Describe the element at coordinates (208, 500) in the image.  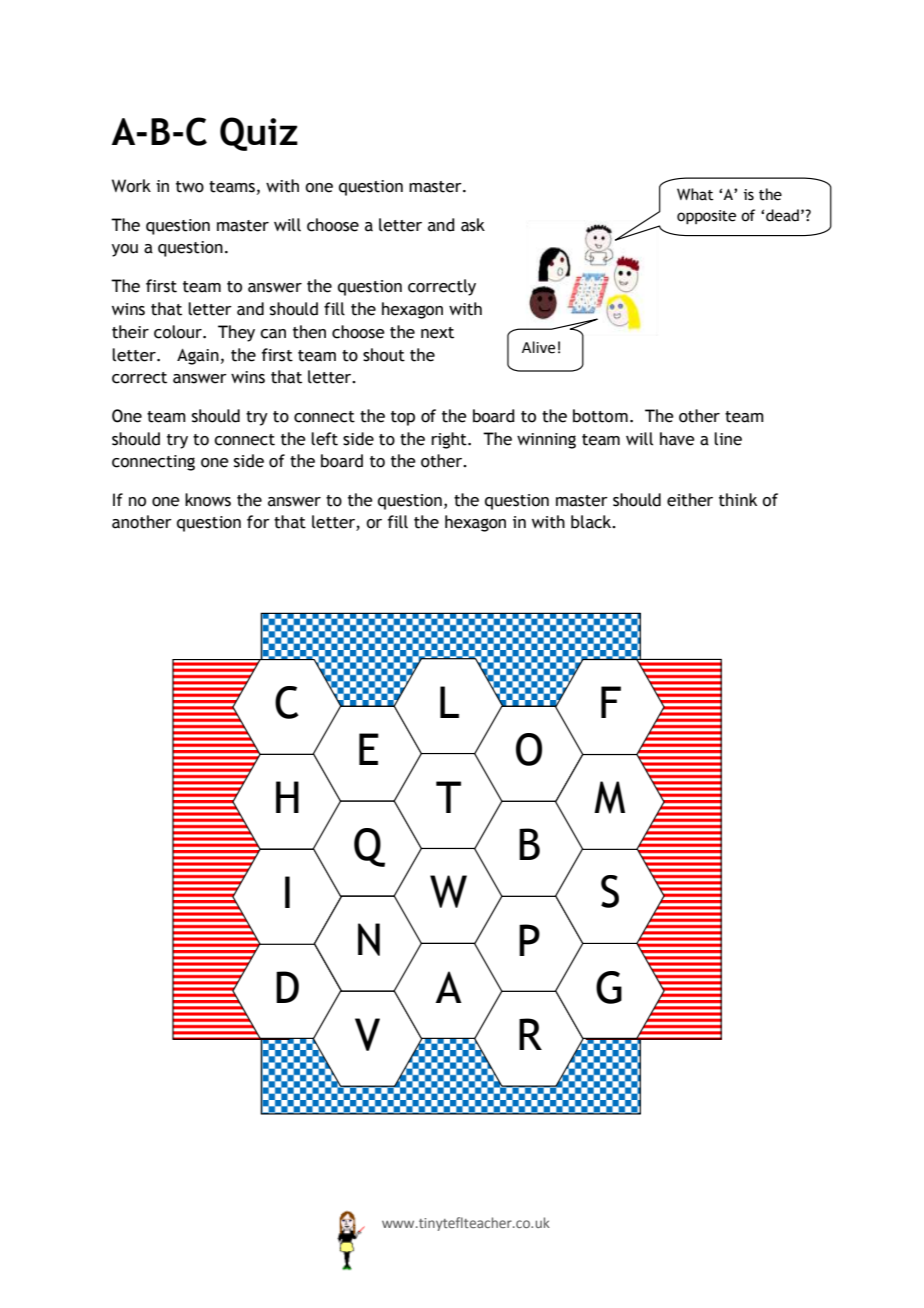
I see `knows` at that location.
